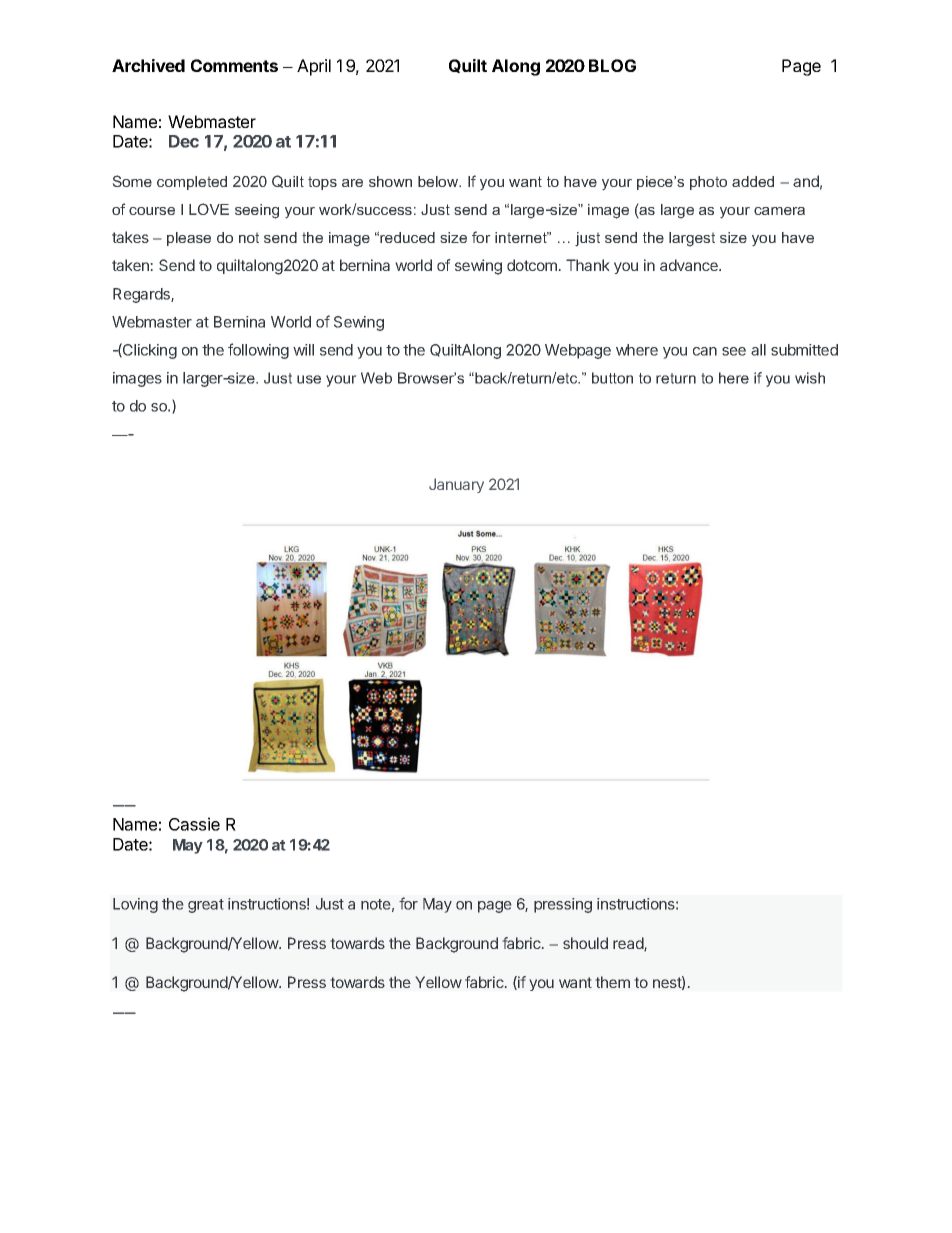  What do you see at coordinates (705, 351) in the image?
I see `can` at bounding box center [705, 351].
